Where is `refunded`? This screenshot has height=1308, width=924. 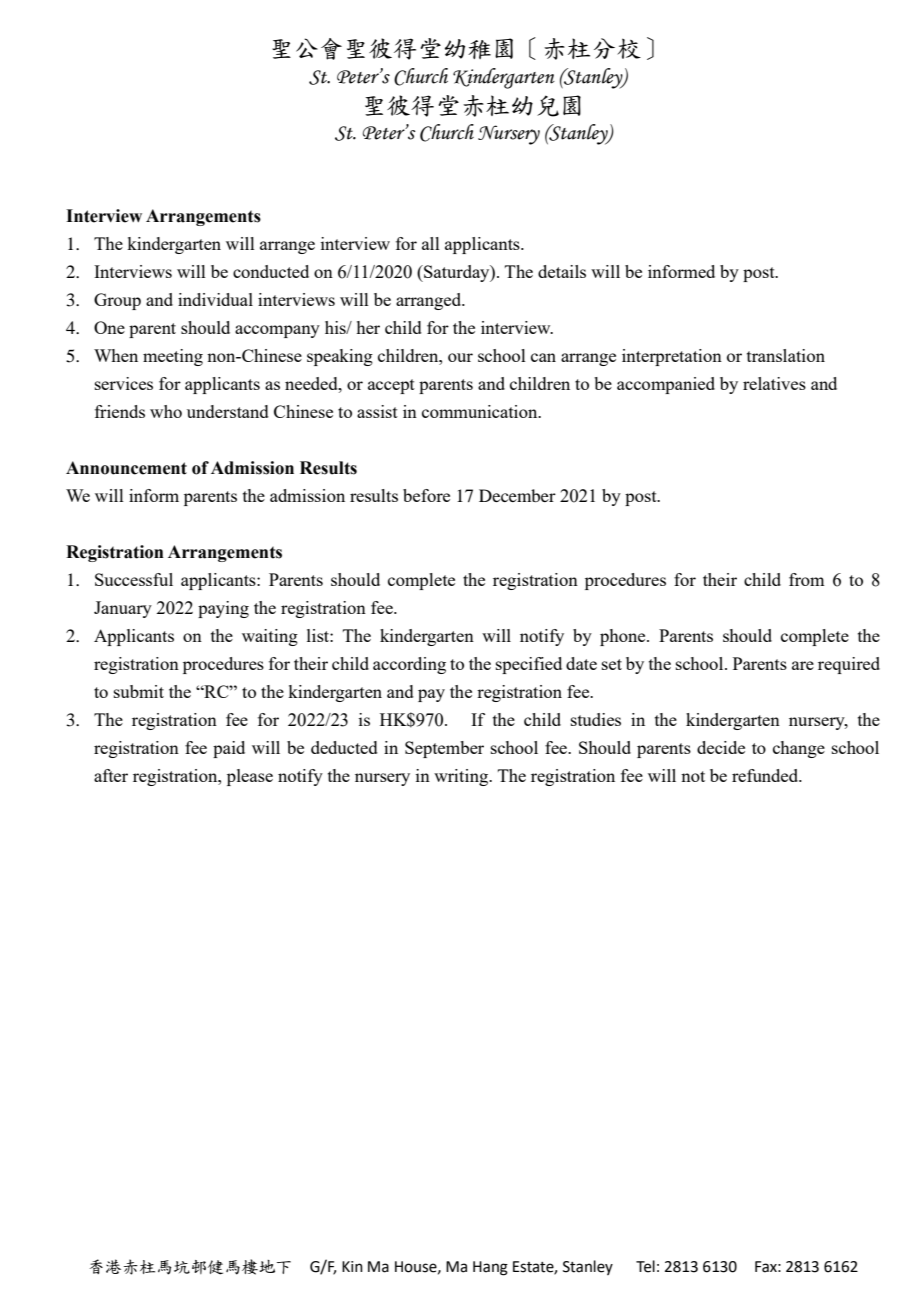
refunded is located at coordinates (766, 775).
